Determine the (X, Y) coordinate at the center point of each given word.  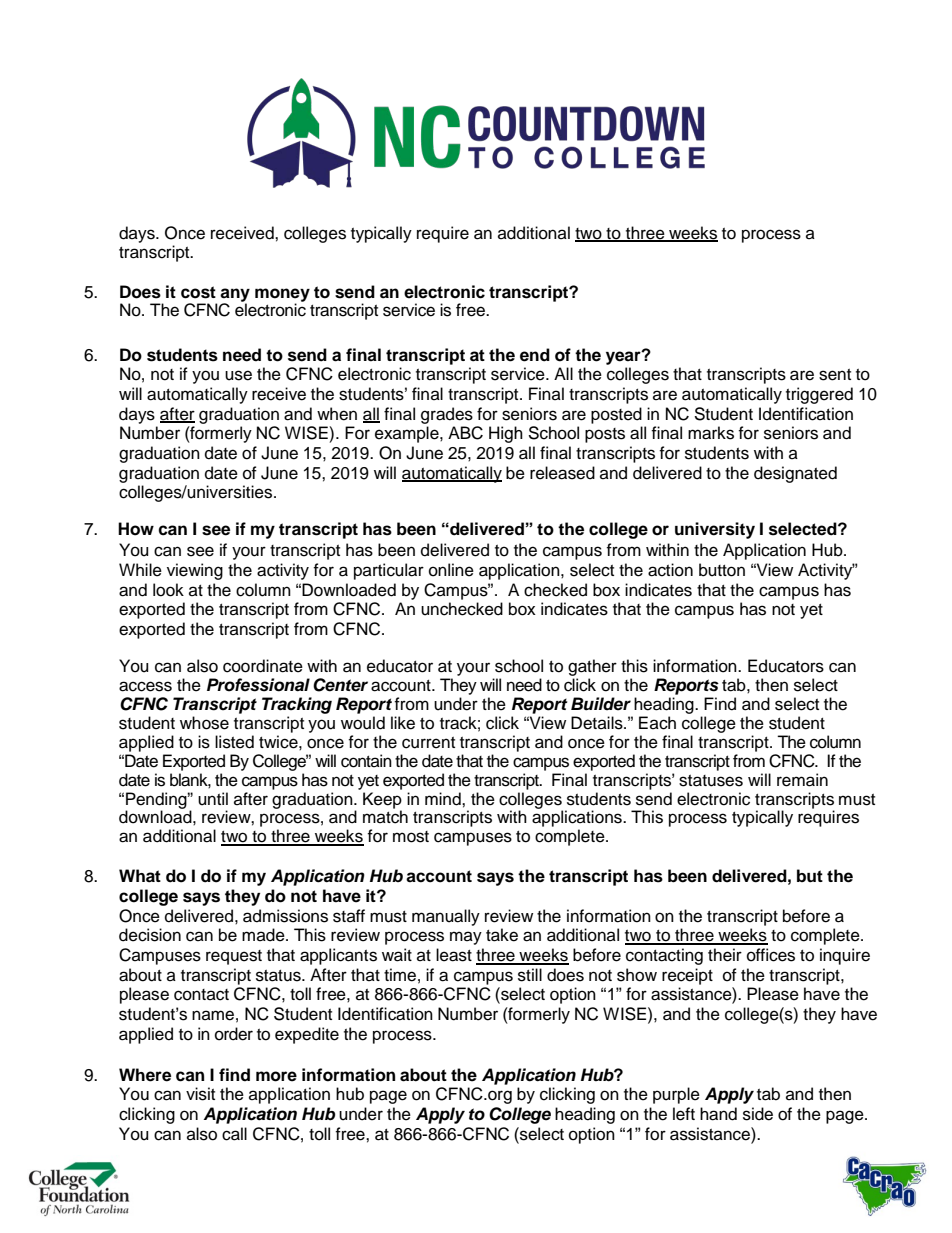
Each (657, 723)
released (562, 473)
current (428, 743)
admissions (285, 916)
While (140, 570)
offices (771, 955)
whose (204, 723)
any (235, 296)
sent (835, 375)
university (715, 530)
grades (447, 415)
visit (200, 1094)
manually (446, 917)
